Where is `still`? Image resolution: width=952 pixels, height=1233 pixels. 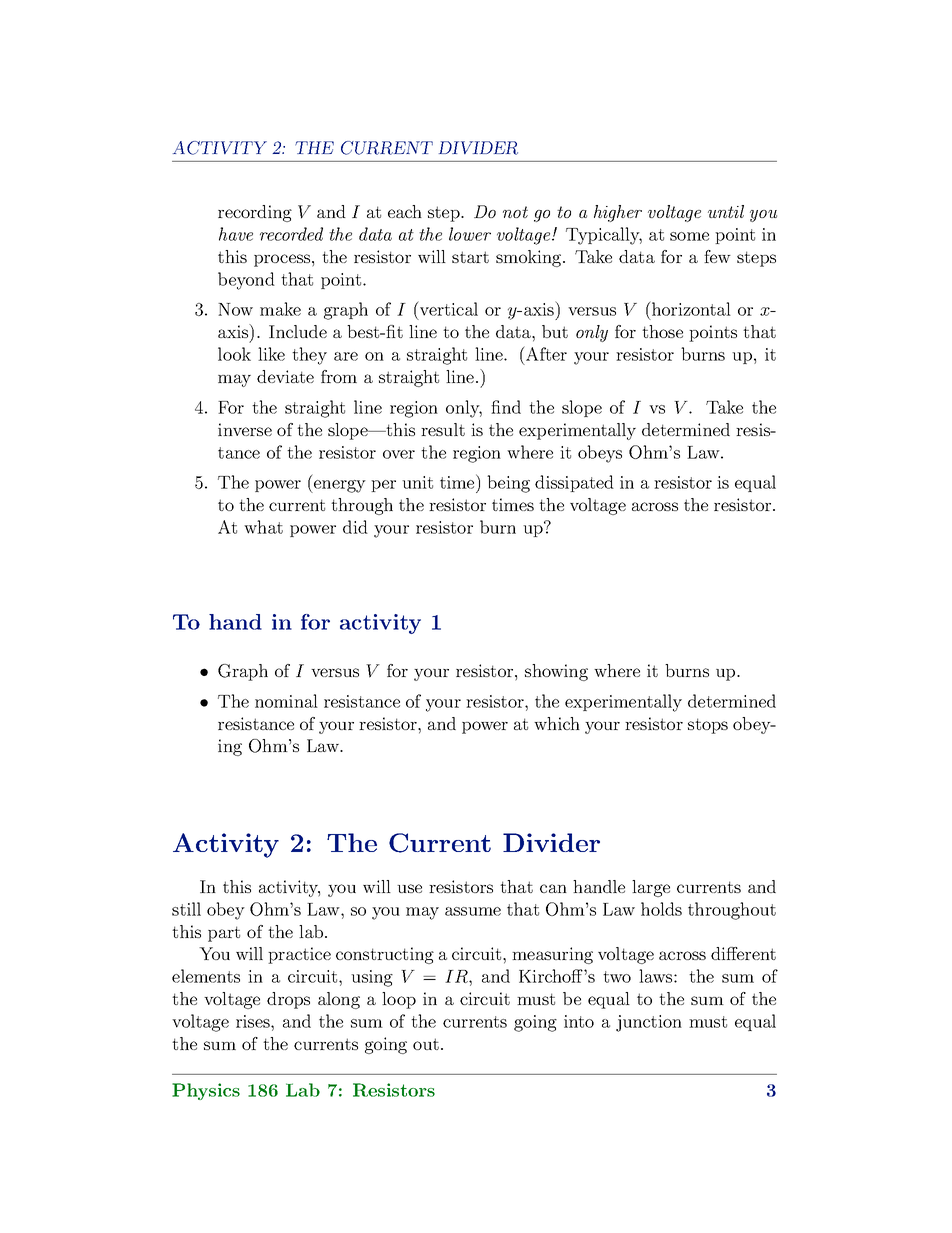
still is located at coordinates (186, 909).
